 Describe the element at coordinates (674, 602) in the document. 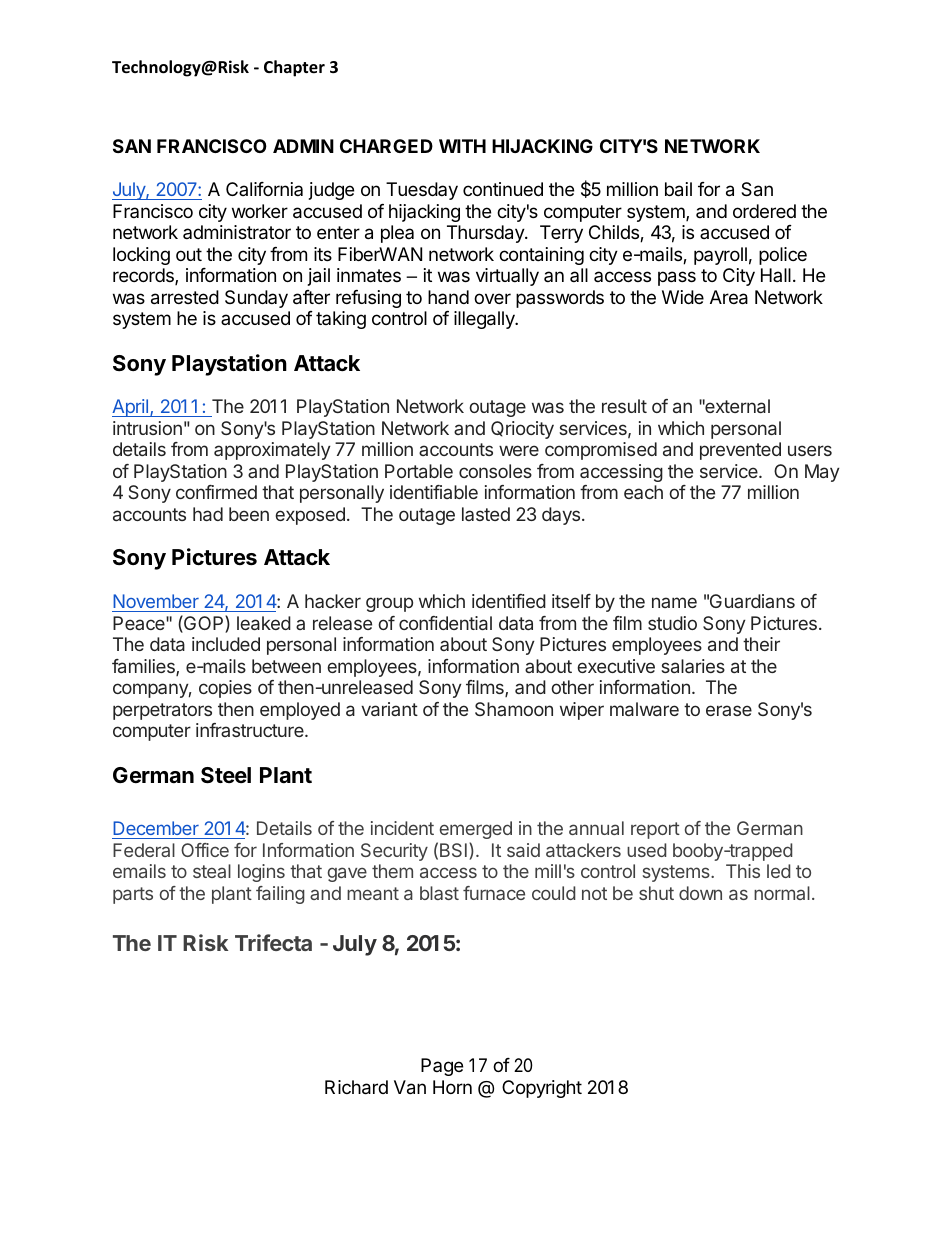

I see `name` at that location.
